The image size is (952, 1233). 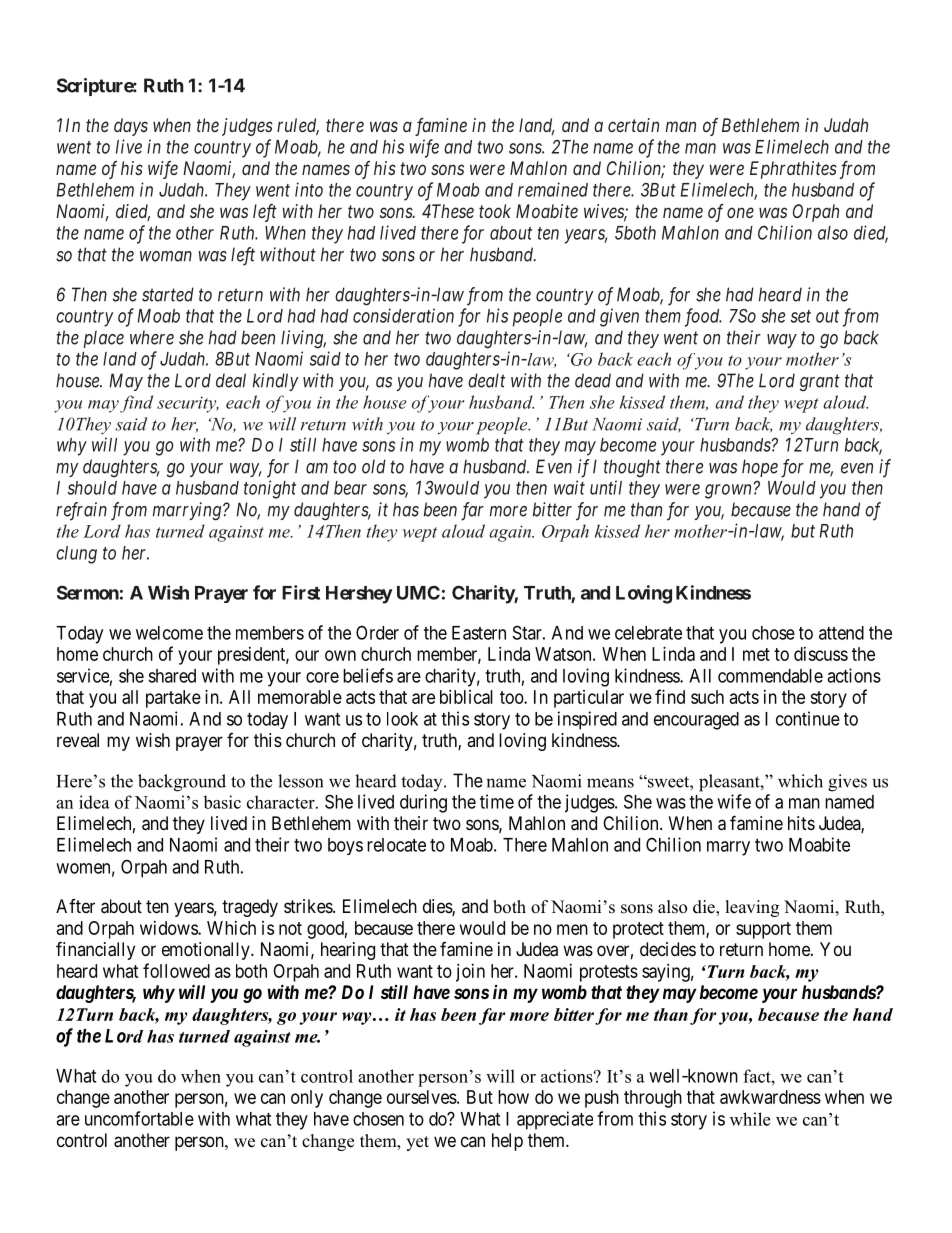 What do you see at coordinates (479, 633) in the screenshot?
I see `Eastern` at bounding box center [479, 633].
